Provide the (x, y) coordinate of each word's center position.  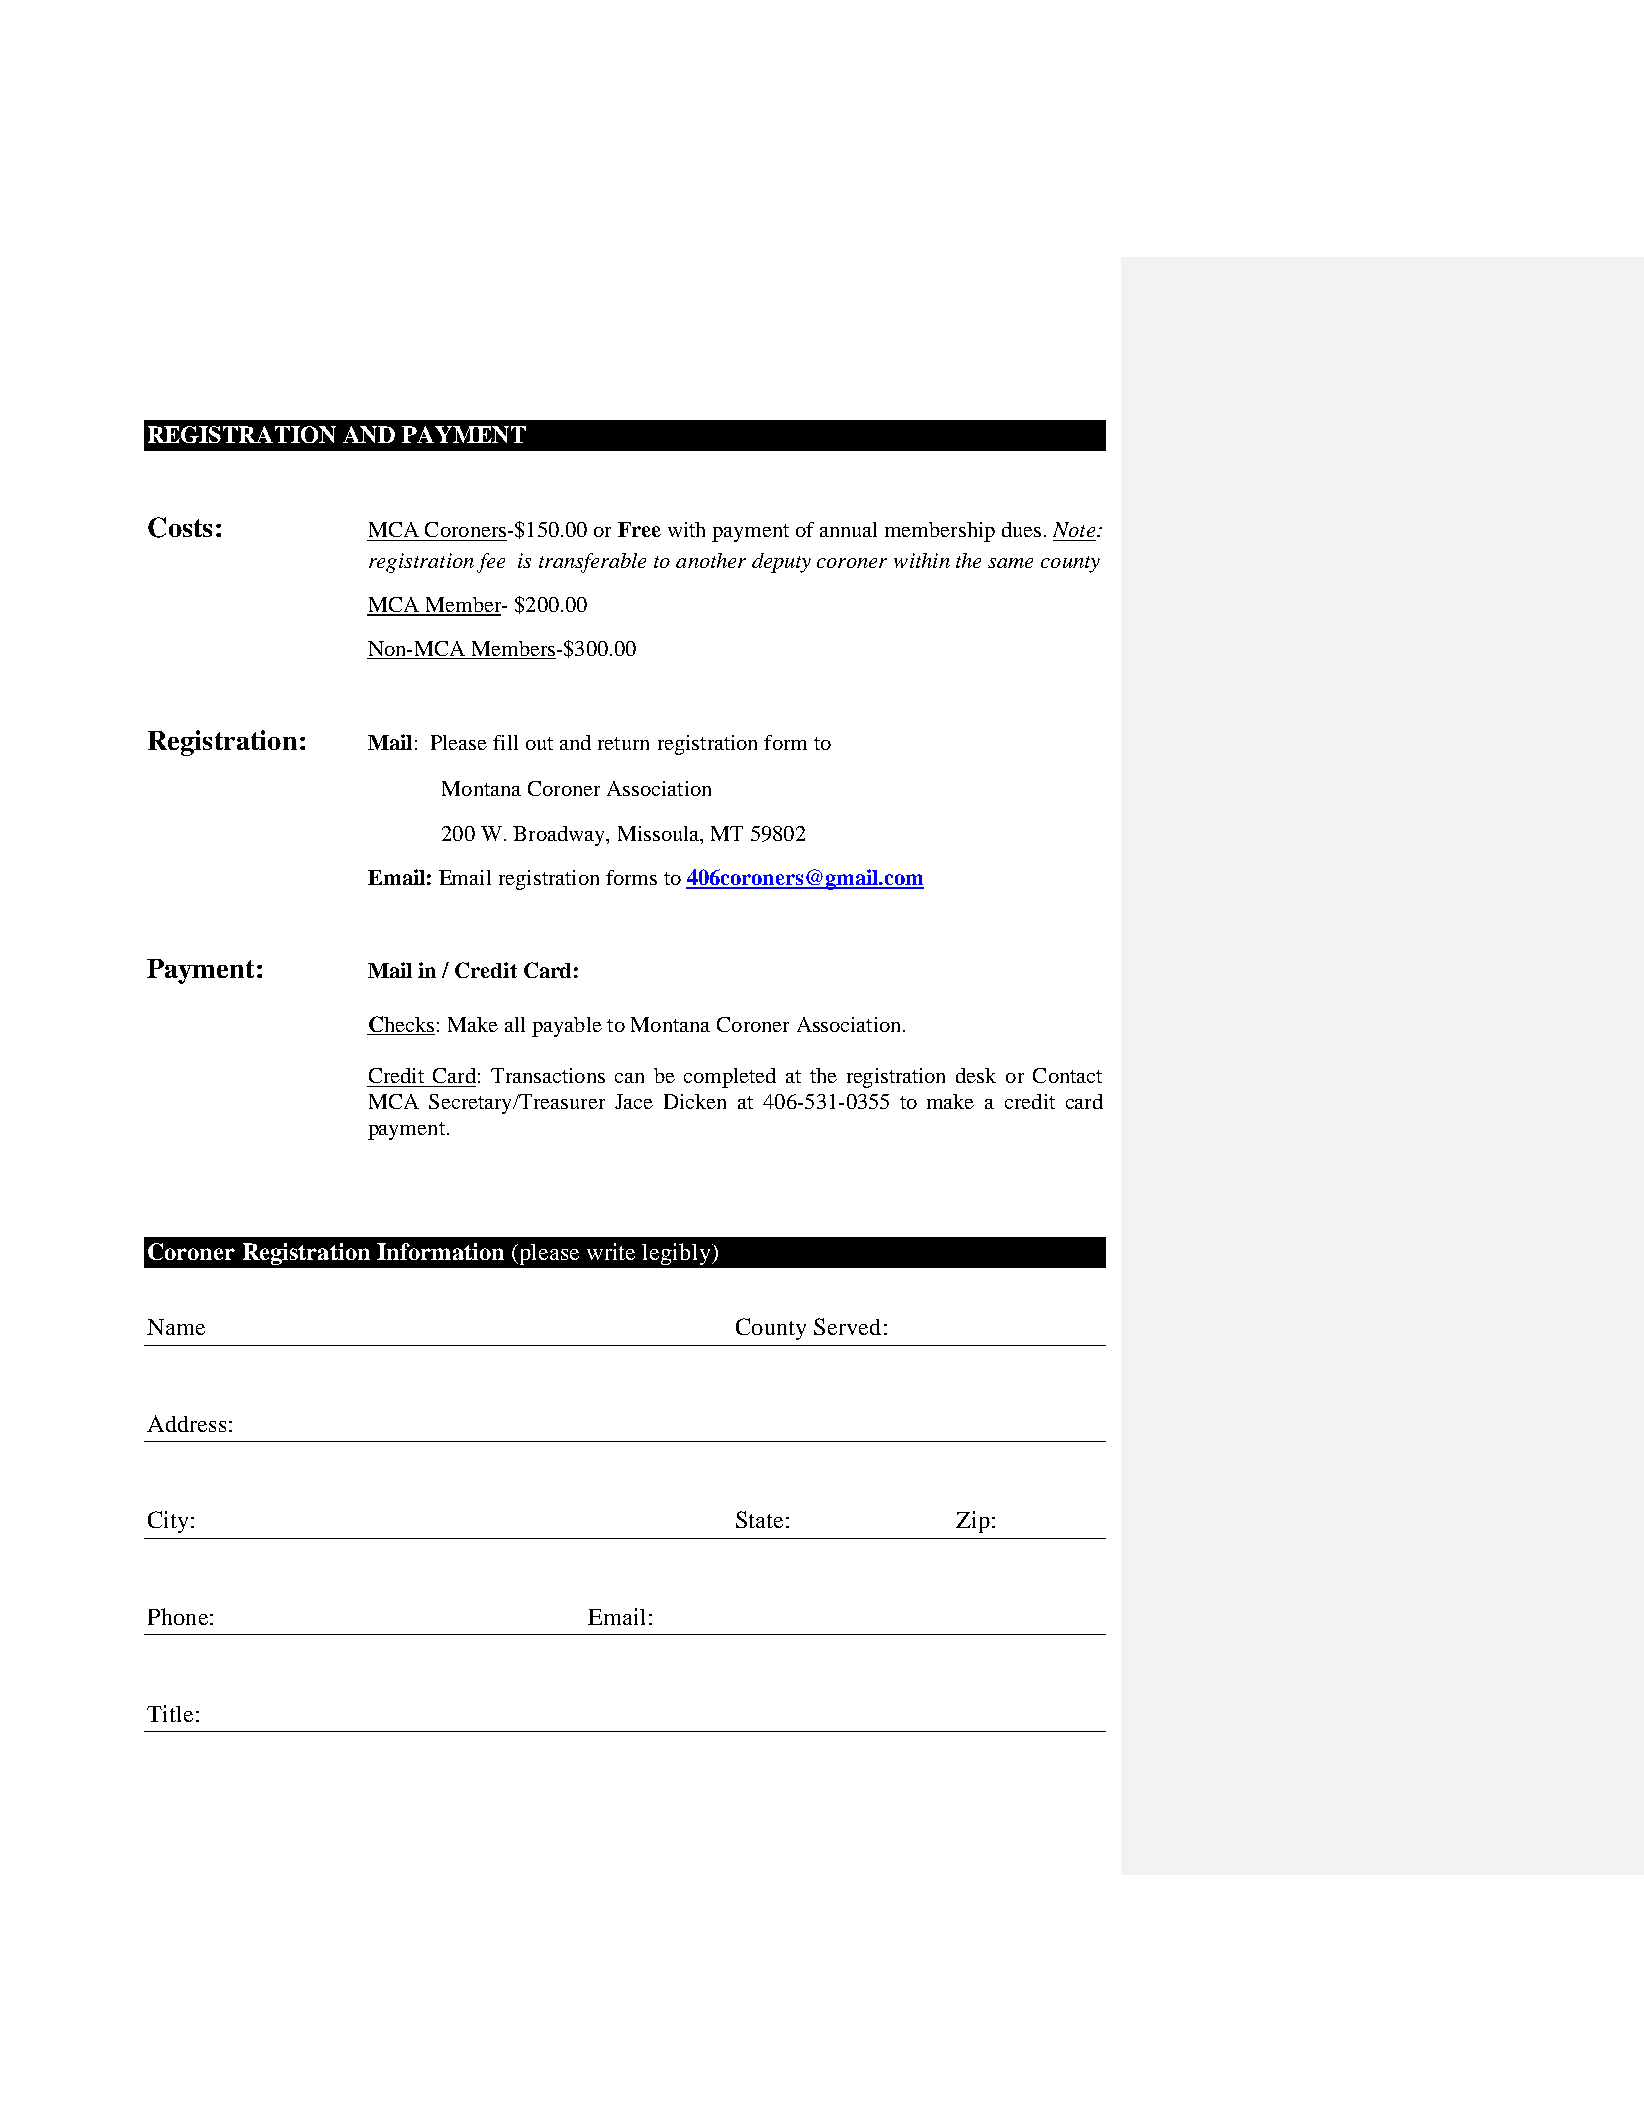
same (1010, 563)
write (611, 1251)
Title (170, 1713)
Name (176, 1327)
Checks (401, 1025)
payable (567, 1027)
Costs (180, 527)
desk (976, 1075)
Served (847, 1326)
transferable (592, 563)
